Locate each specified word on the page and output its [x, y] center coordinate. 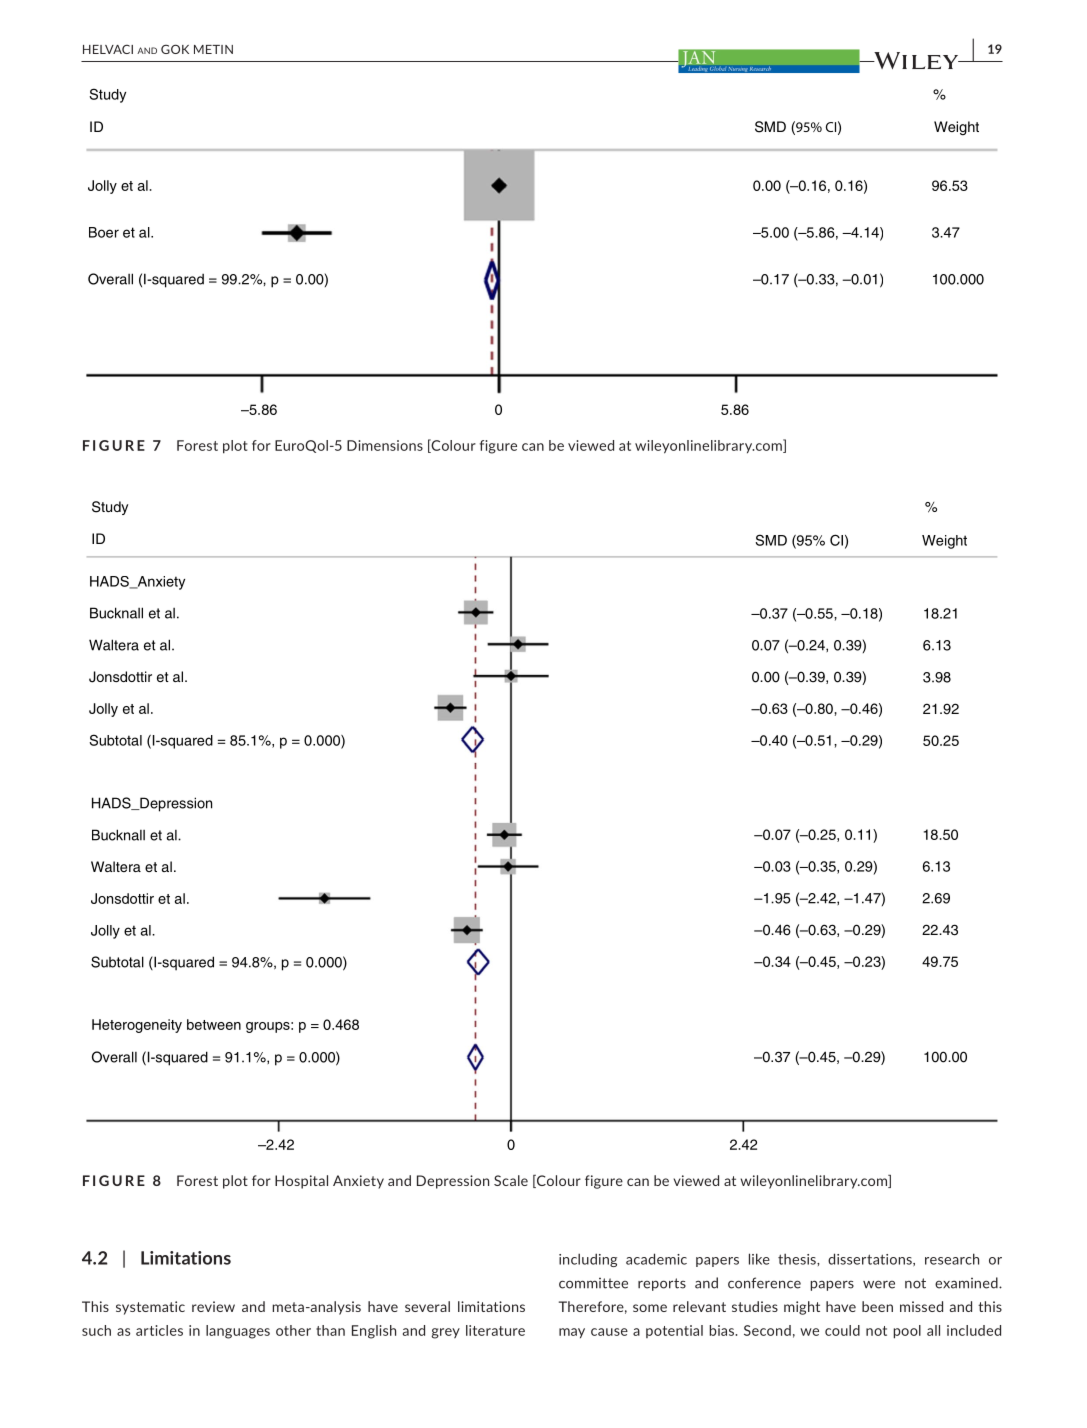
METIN [213, 49]
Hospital [301, 1182]
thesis [798, 1259]
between [214, 1024]
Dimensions [385, 445]
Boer [104, 232]
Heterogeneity [137, 1026]
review [213, 1306]
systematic [150, 1308]
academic [656, 1259]
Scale [511, 1180]
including [588, 1260]
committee [593, 1283]
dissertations [871, 1259]
